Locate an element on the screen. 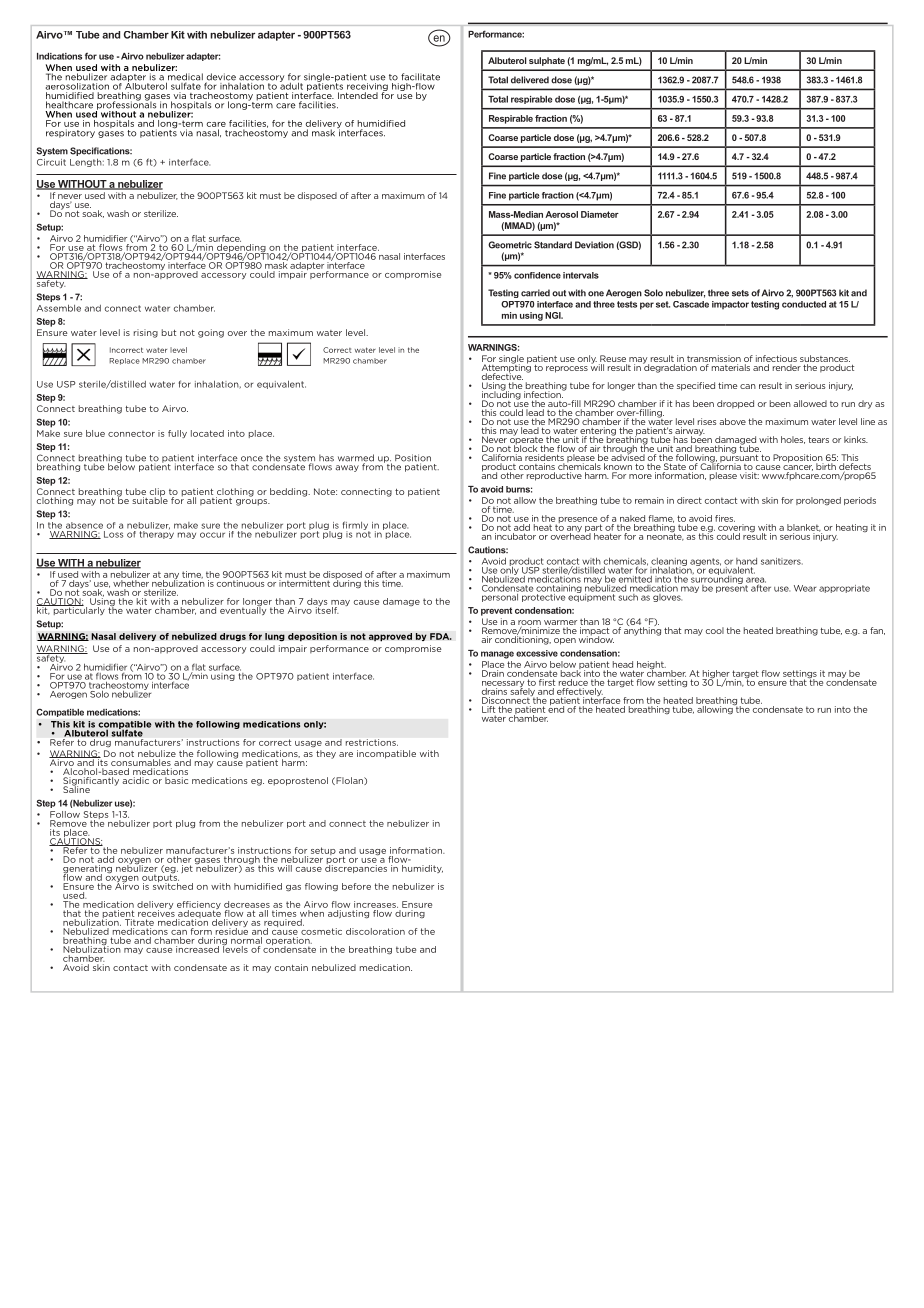 This screenshot has height=1308, width=924. facilitate is located at coordinates (420, 77).
